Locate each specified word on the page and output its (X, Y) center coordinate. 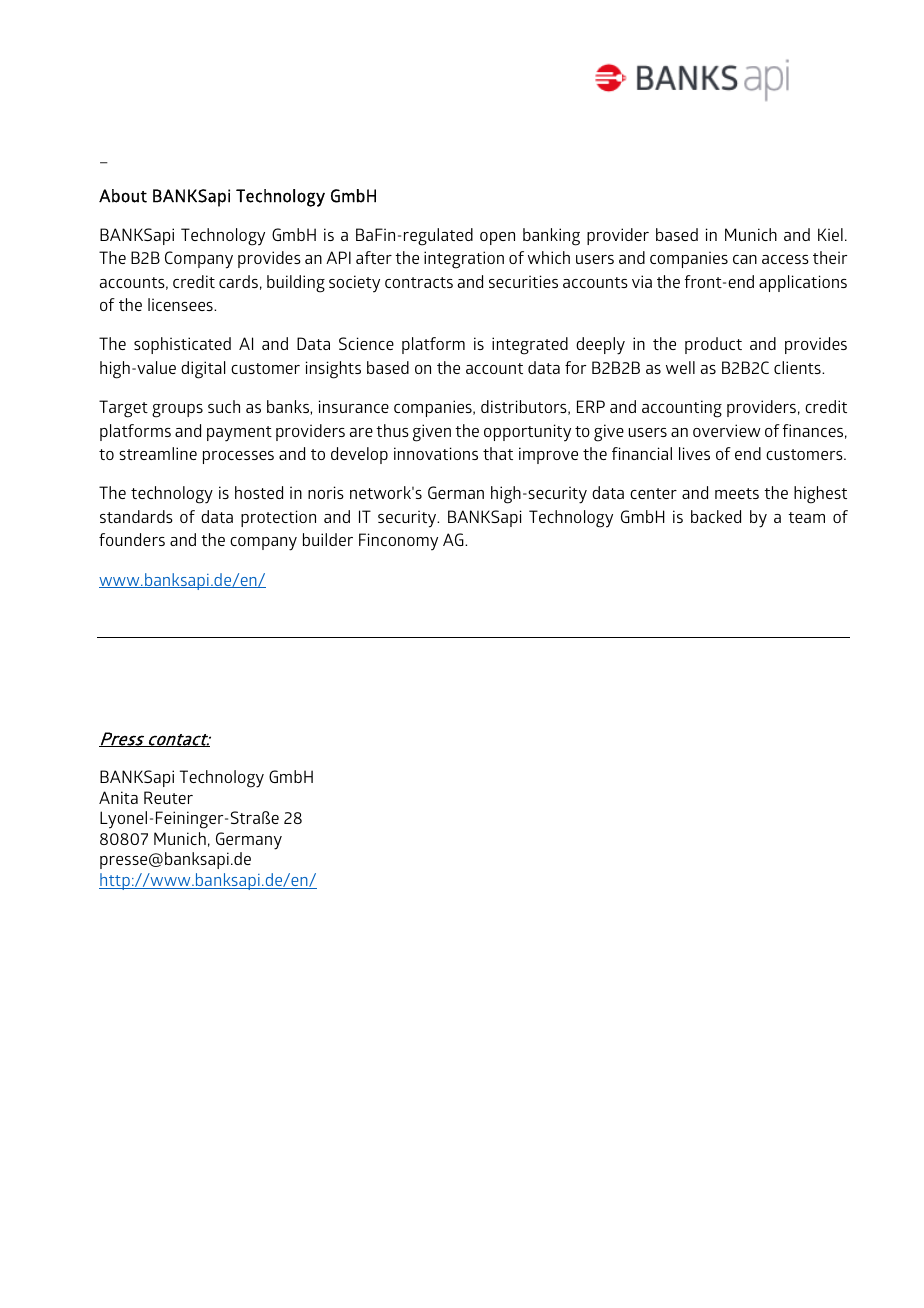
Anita (118, 797)
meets (737, 493)
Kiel (830, 234)
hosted (259, 492)
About (123, 196)
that (498, 453)
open (497, 238)
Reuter (168, 797)
